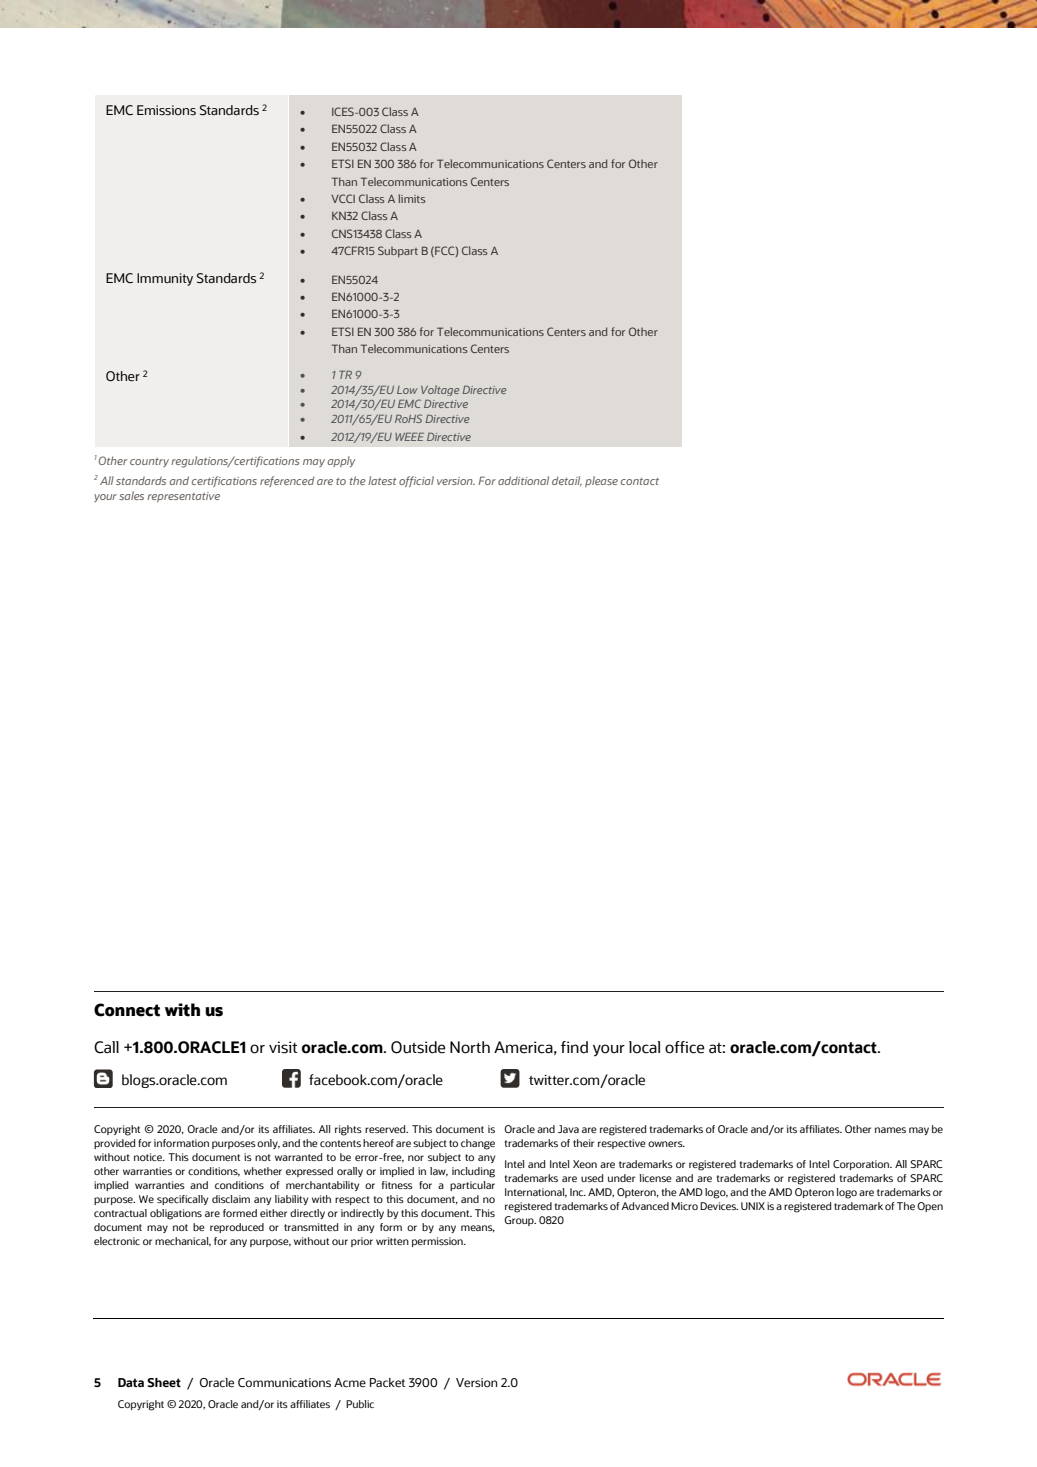 This document has width=1037, height=1467. Describe the element at coordinates (166, 110) in the document. I see `Emissions` at that location.
